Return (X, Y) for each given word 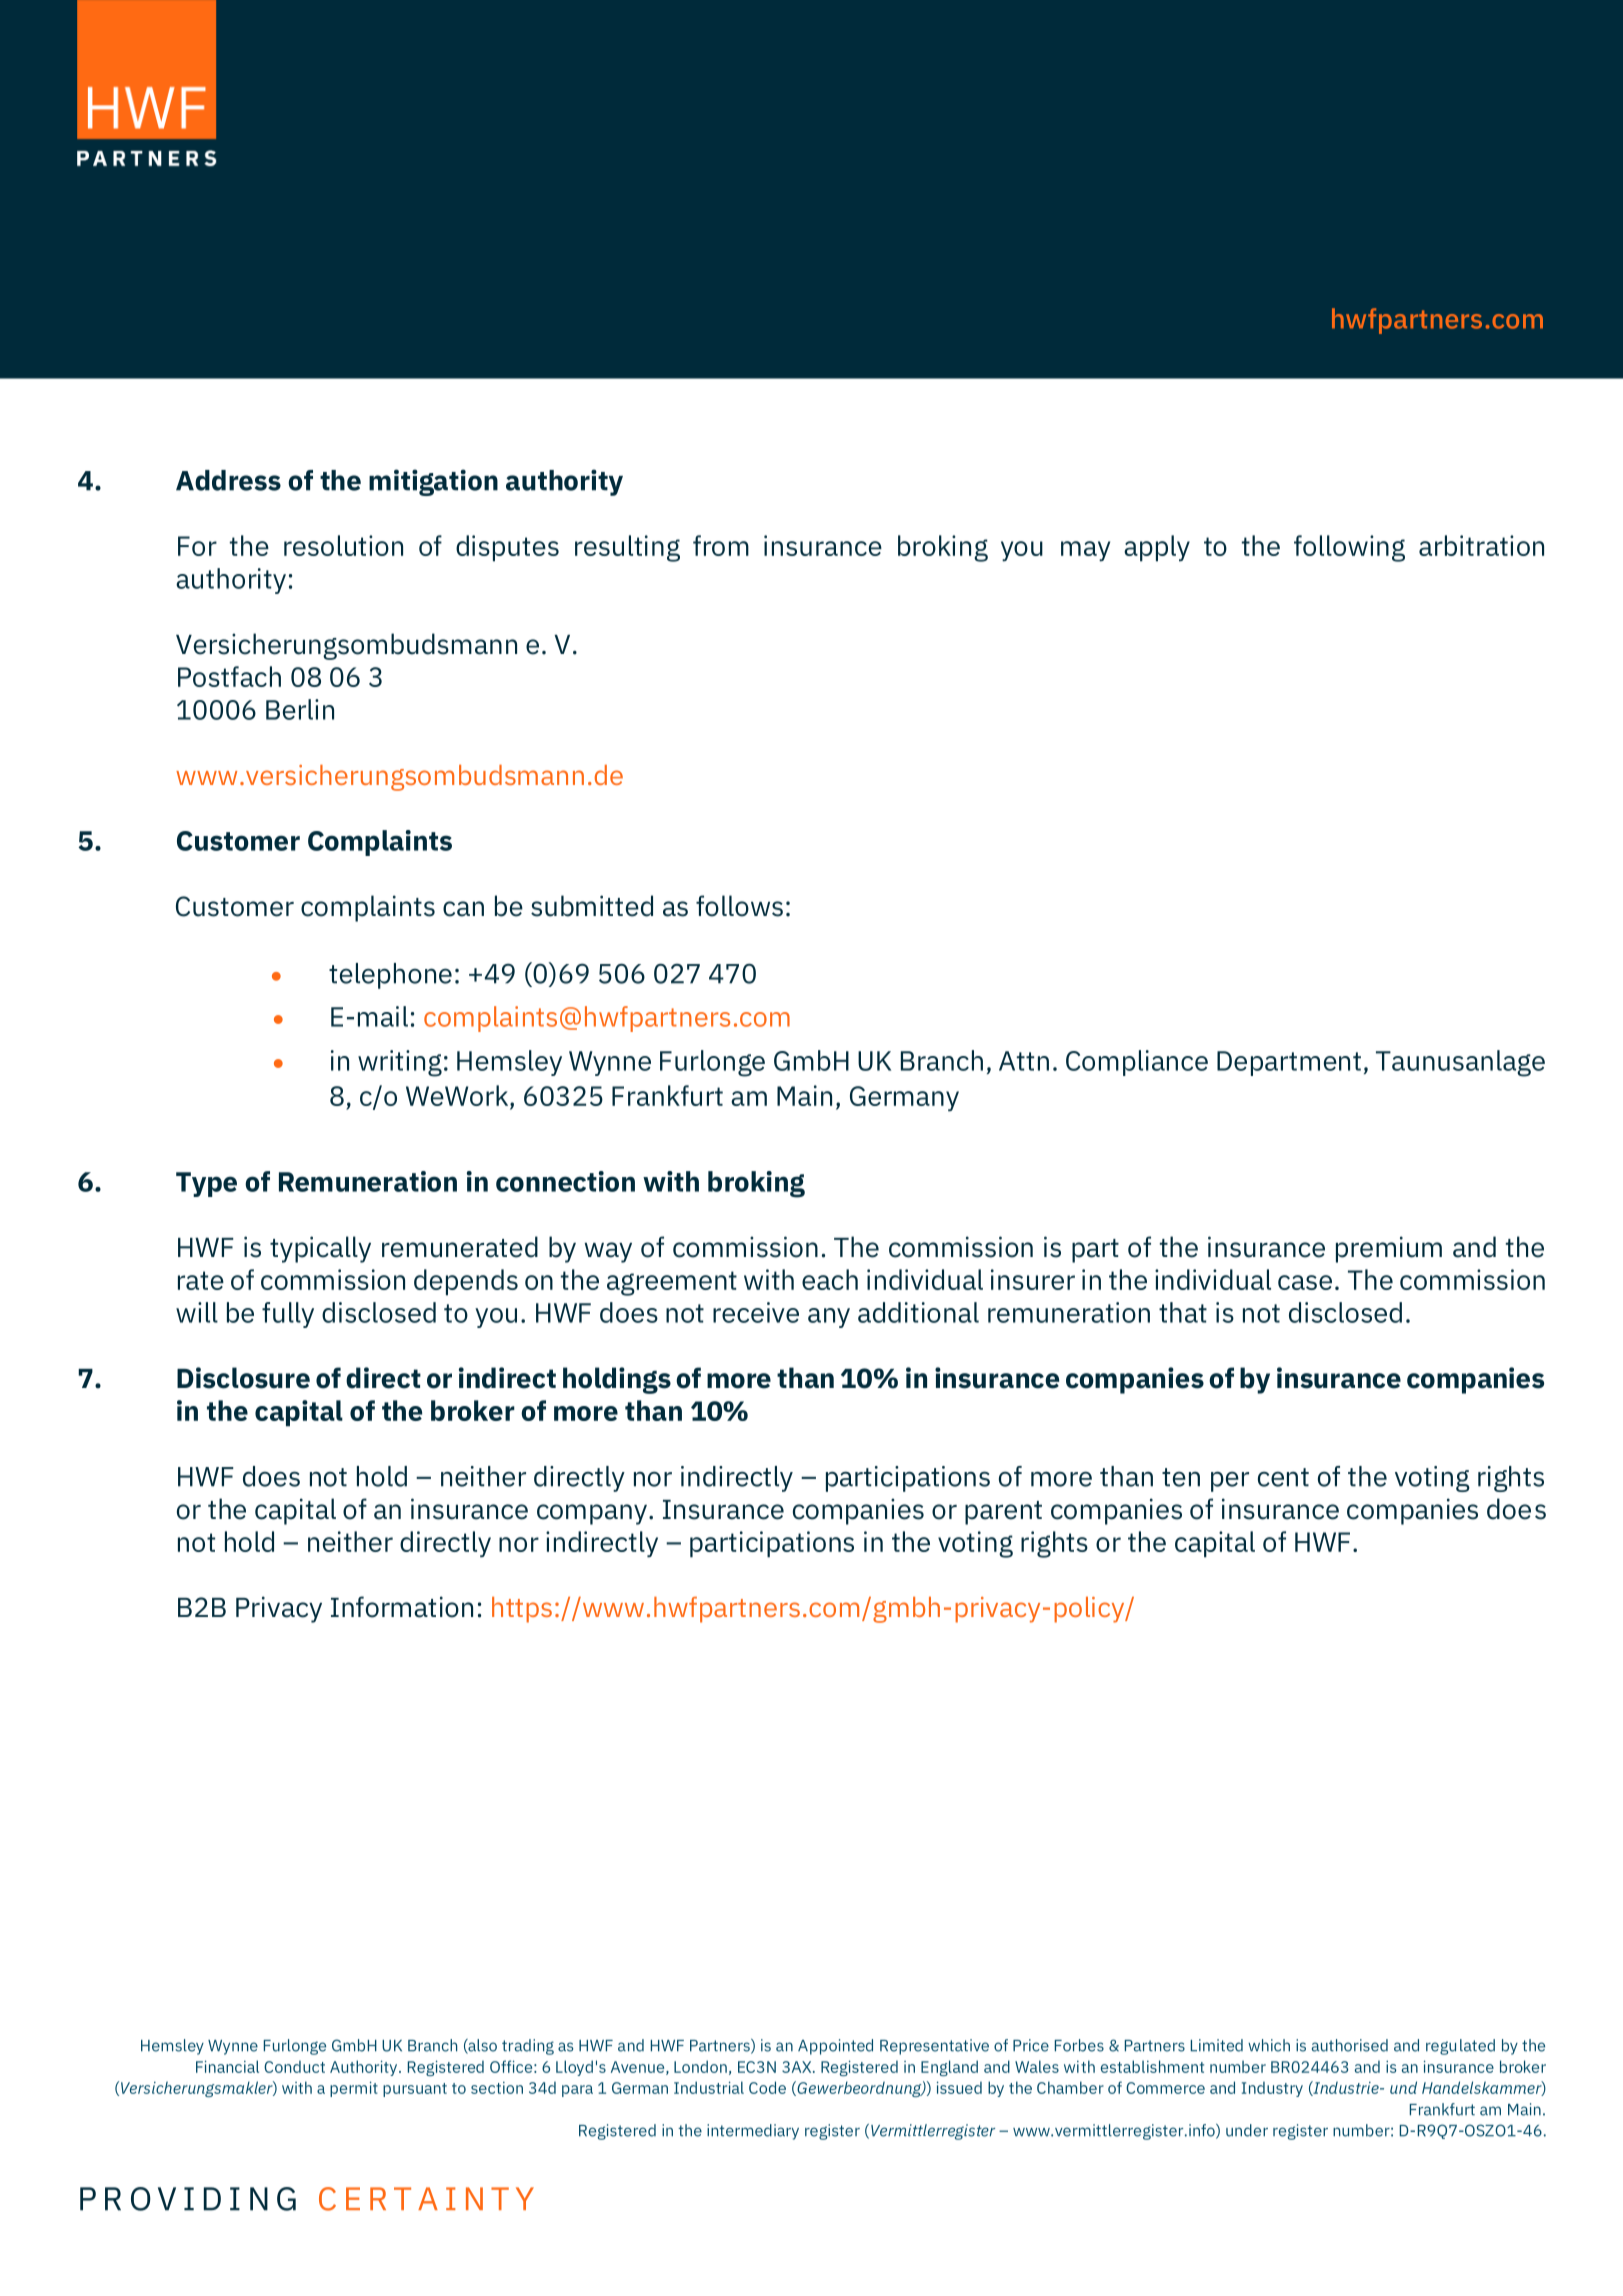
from (721, 545)
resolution (343, 545)
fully (288, 1315)
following (1349, 548)
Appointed (835, 2047)
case (1305, 1282)
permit (354, 2089)
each (830, 1279)
